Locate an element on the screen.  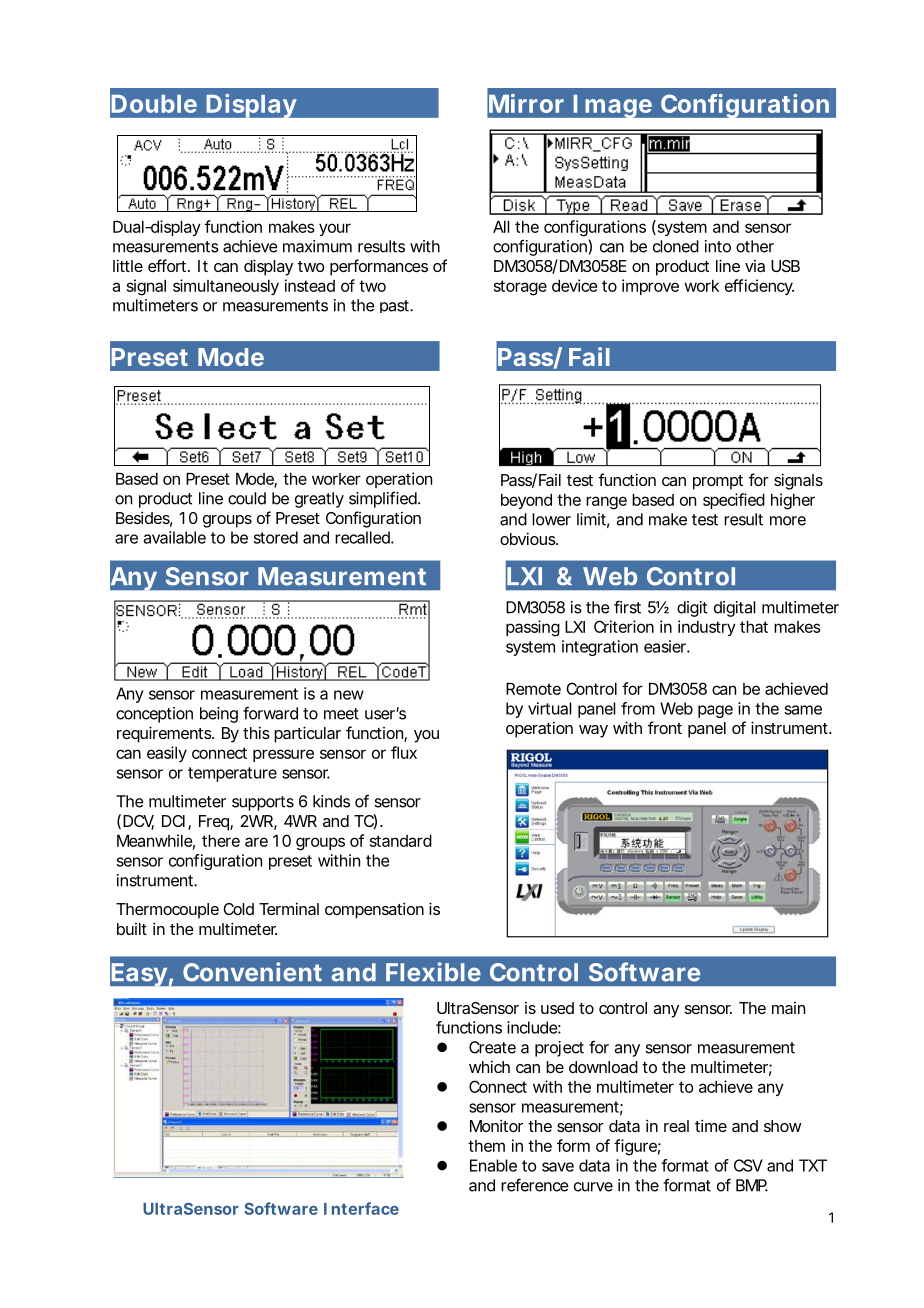
beyond is located at coordinates (526, 501).
